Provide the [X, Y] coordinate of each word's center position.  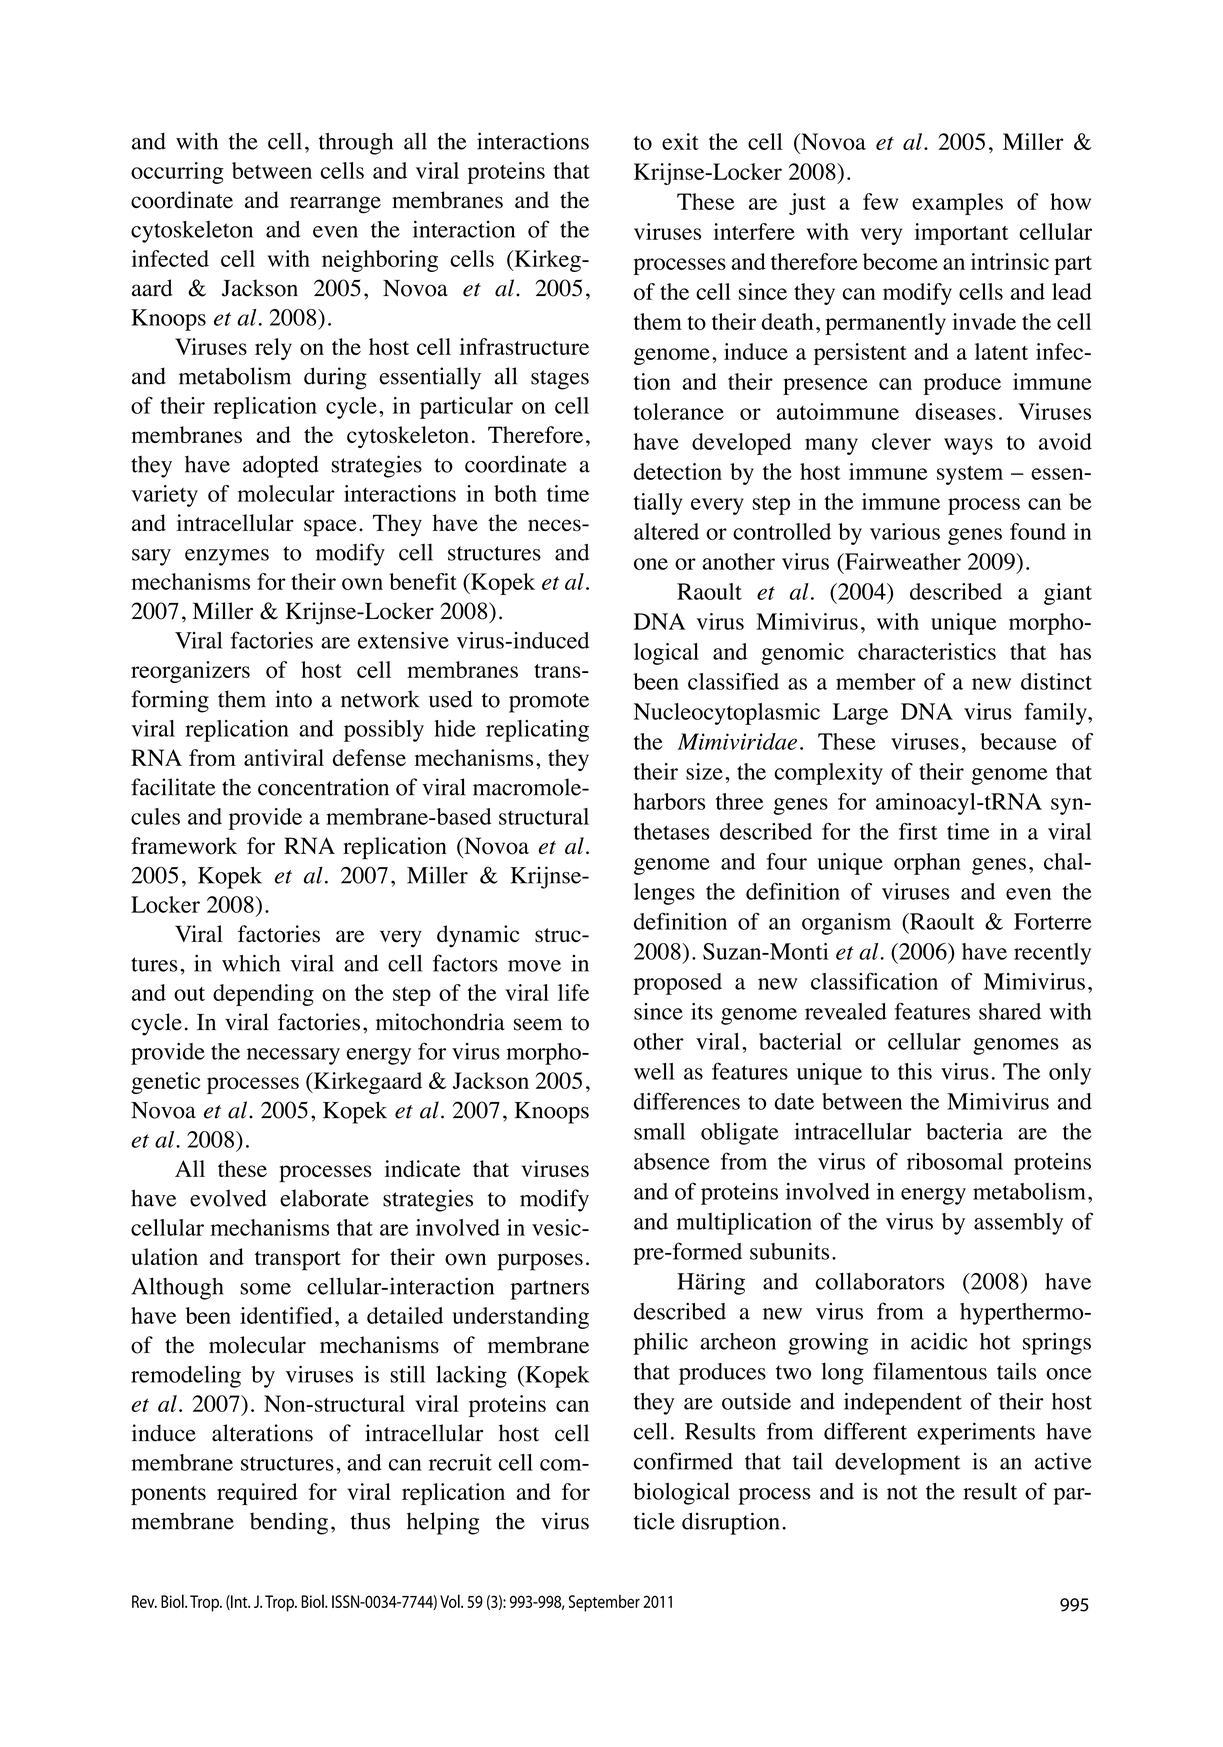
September [604, 1603]
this [915, 1071]
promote [549, 703]
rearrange [335, 205]
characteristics [927, 651]
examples [957, 204]
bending [289, 1523]
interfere [754, 231]
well [654, 1071]
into [293, 699]
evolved [228, 1198]
